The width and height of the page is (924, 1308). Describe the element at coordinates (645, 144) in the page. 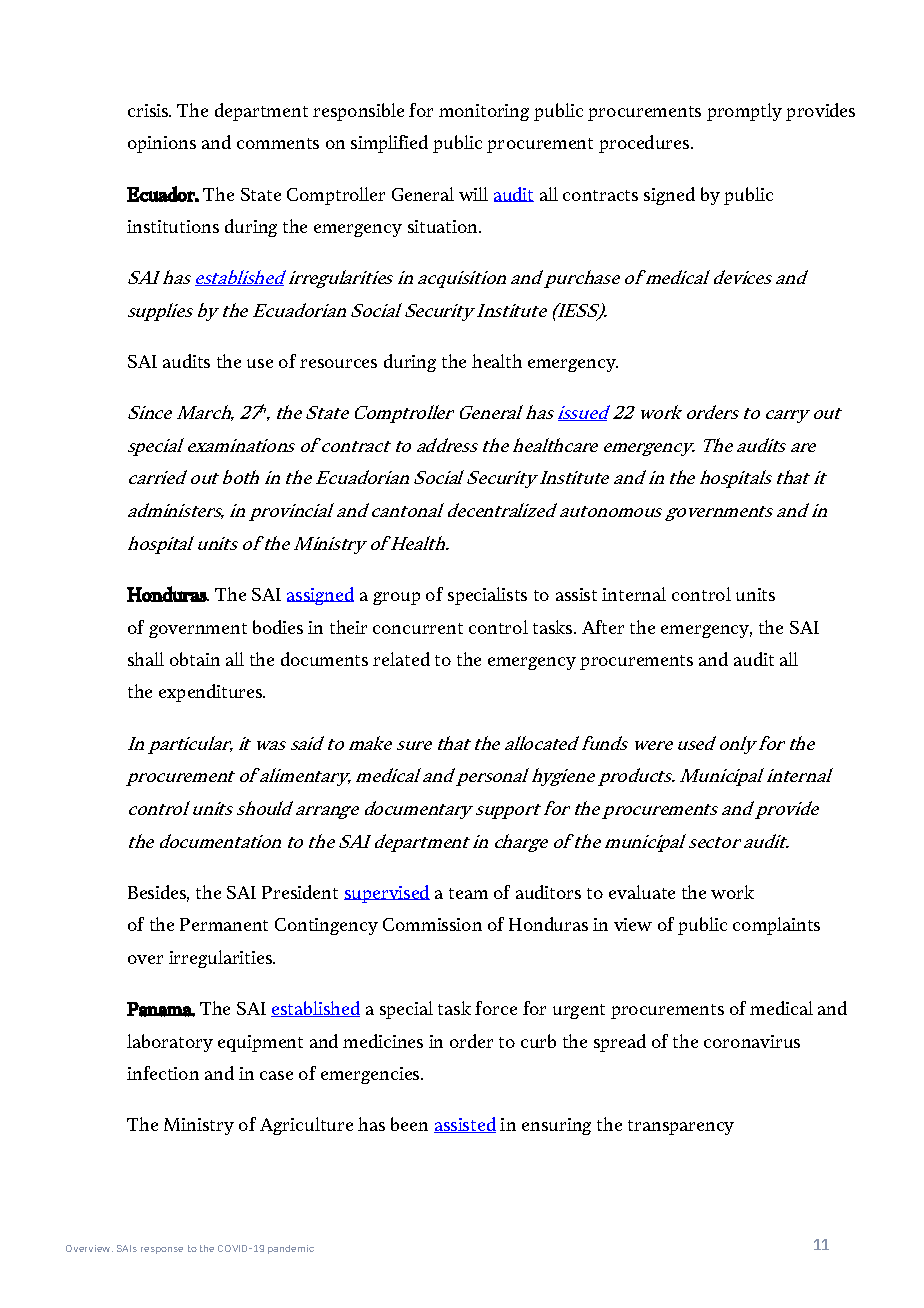

I see `procedures` at that location.
